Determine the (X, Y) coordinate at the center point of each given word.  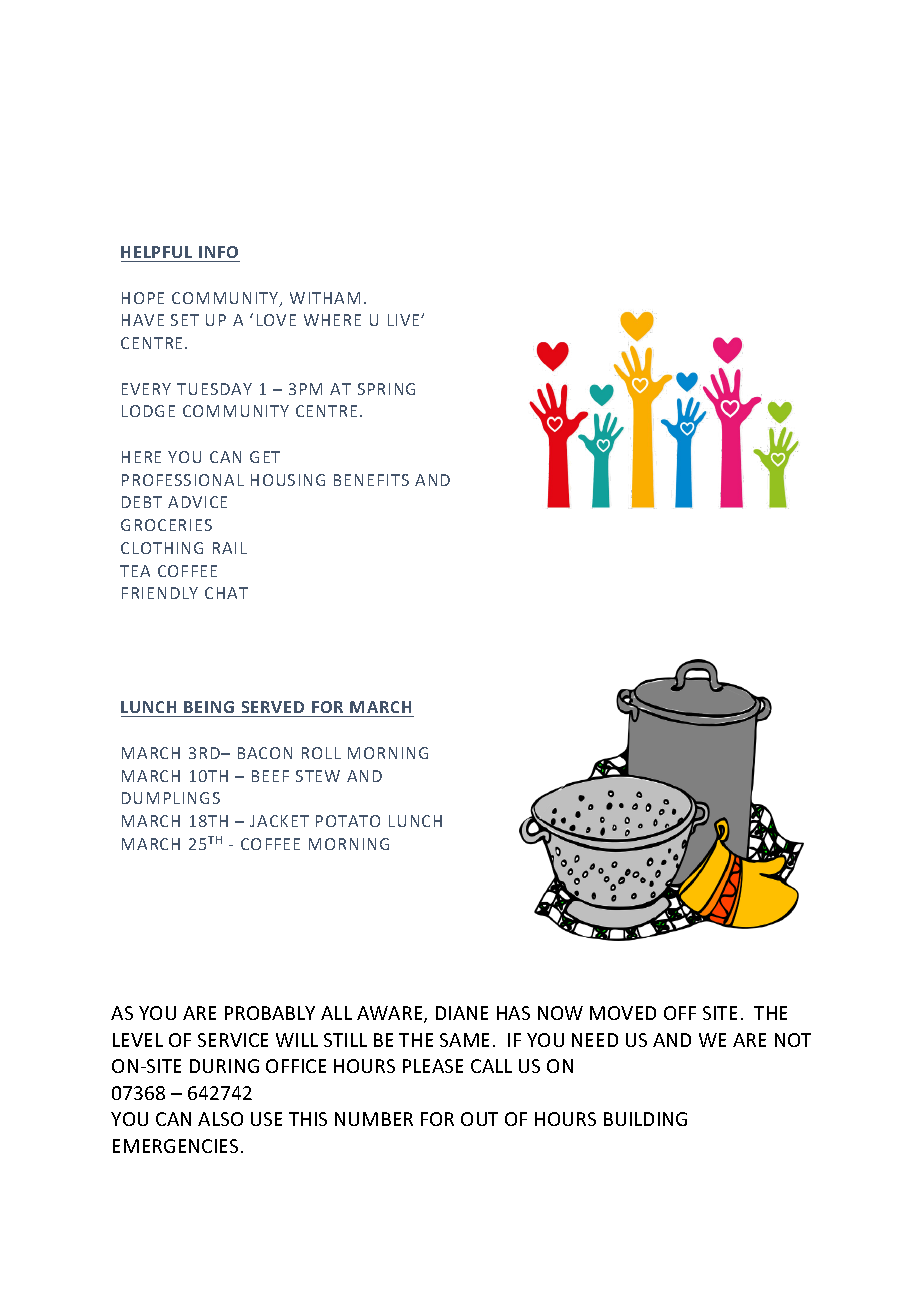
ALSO (220, 1119)
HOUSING (288, 480)
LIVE (405, 320)
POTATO (348, 821)
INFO (218, 252)
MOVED (623, 1013)
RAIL (230, 548)
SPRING (386, 389)
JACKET (279, 821)
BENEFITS (371, 480)
